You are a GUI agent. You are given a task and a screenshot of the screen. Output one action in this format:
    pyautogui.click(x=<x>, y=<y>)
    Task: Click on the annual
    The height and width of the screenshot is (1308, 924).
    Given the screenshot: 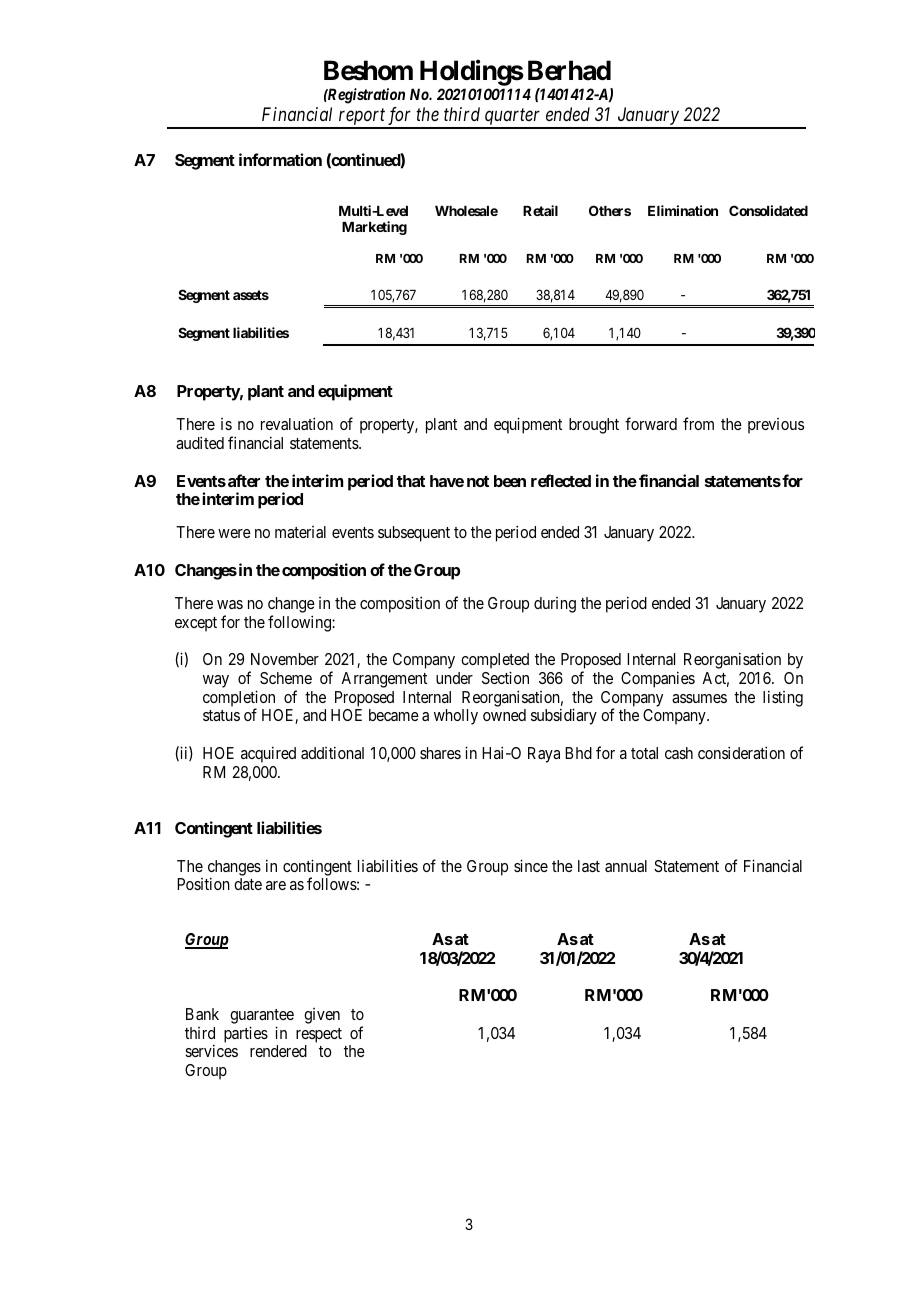 What is the action you would take?
    pyautogui.click(x=626, y=866)
